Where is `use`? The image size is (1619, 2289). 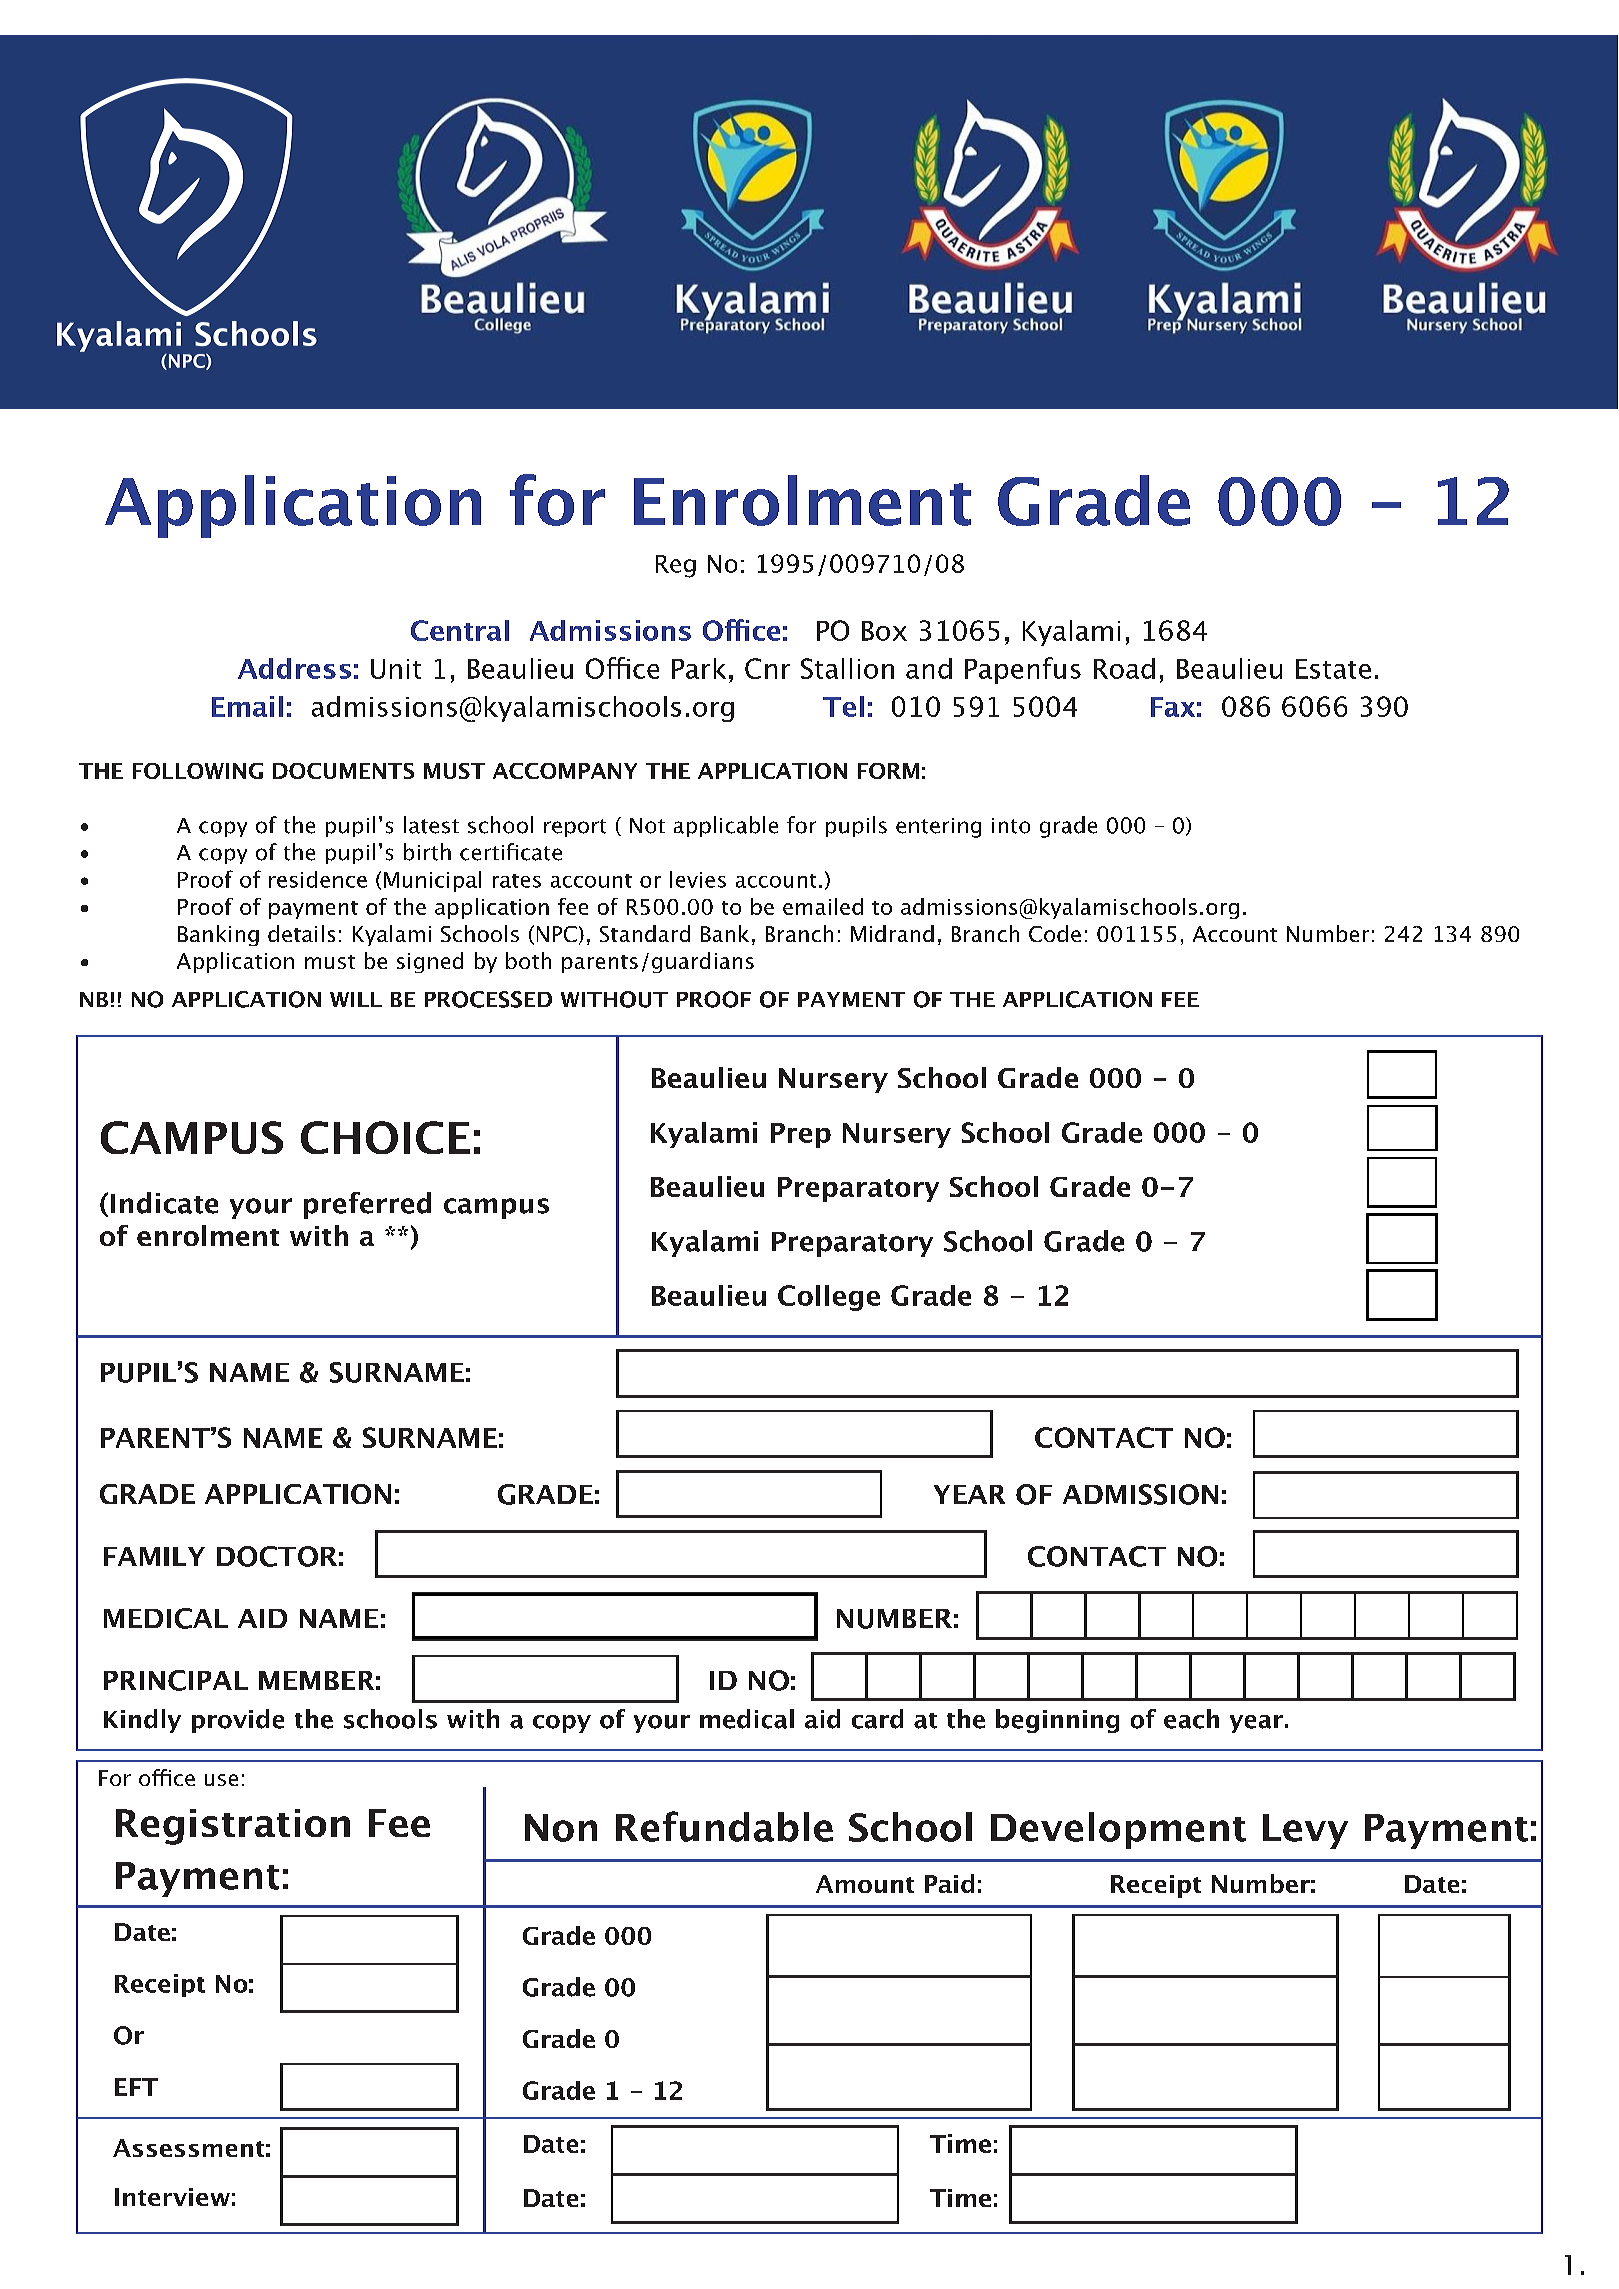
use is located at coordinates (221, 1780).
